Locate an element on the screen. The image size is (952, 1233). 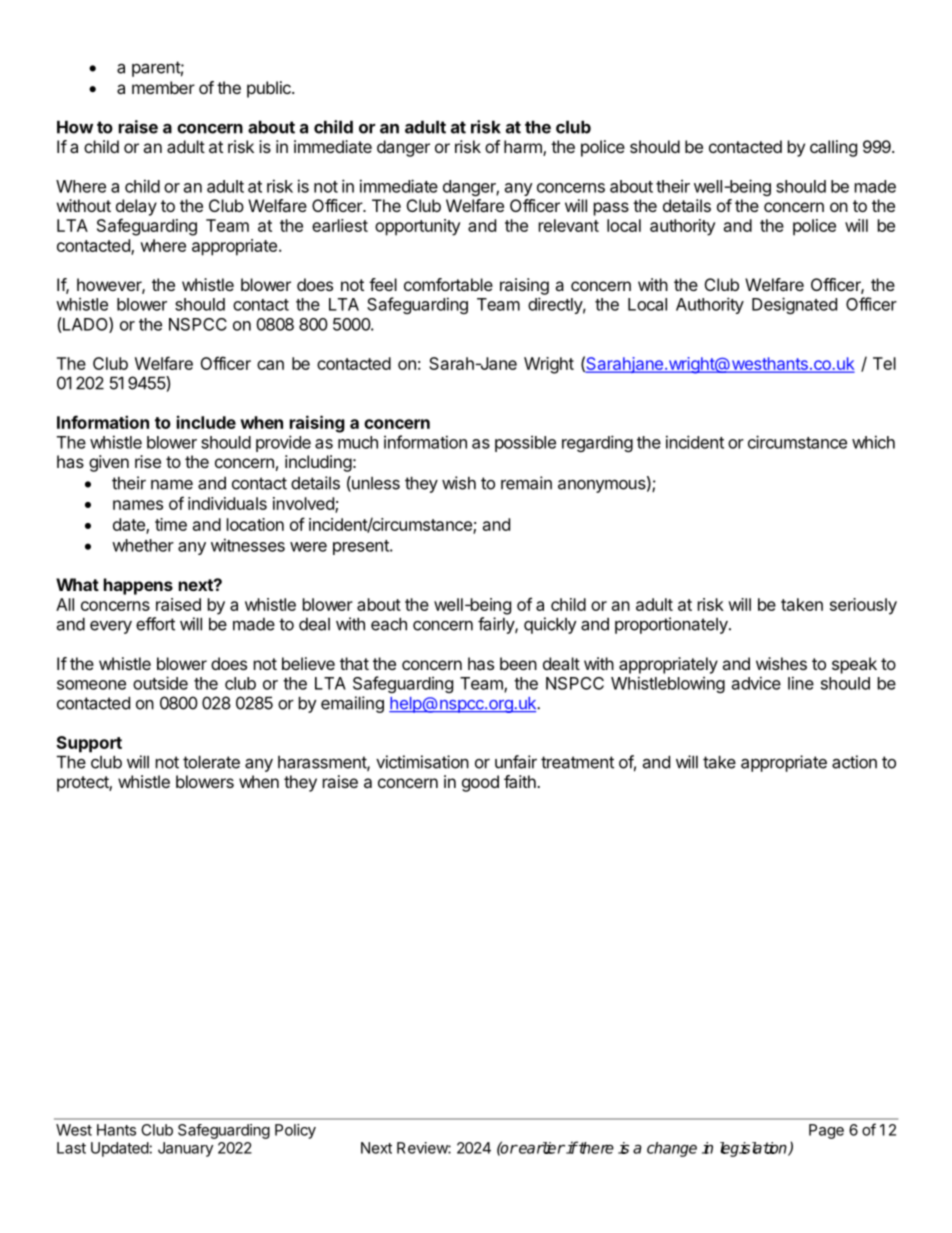
rise is located at coordinates (148, 461).
